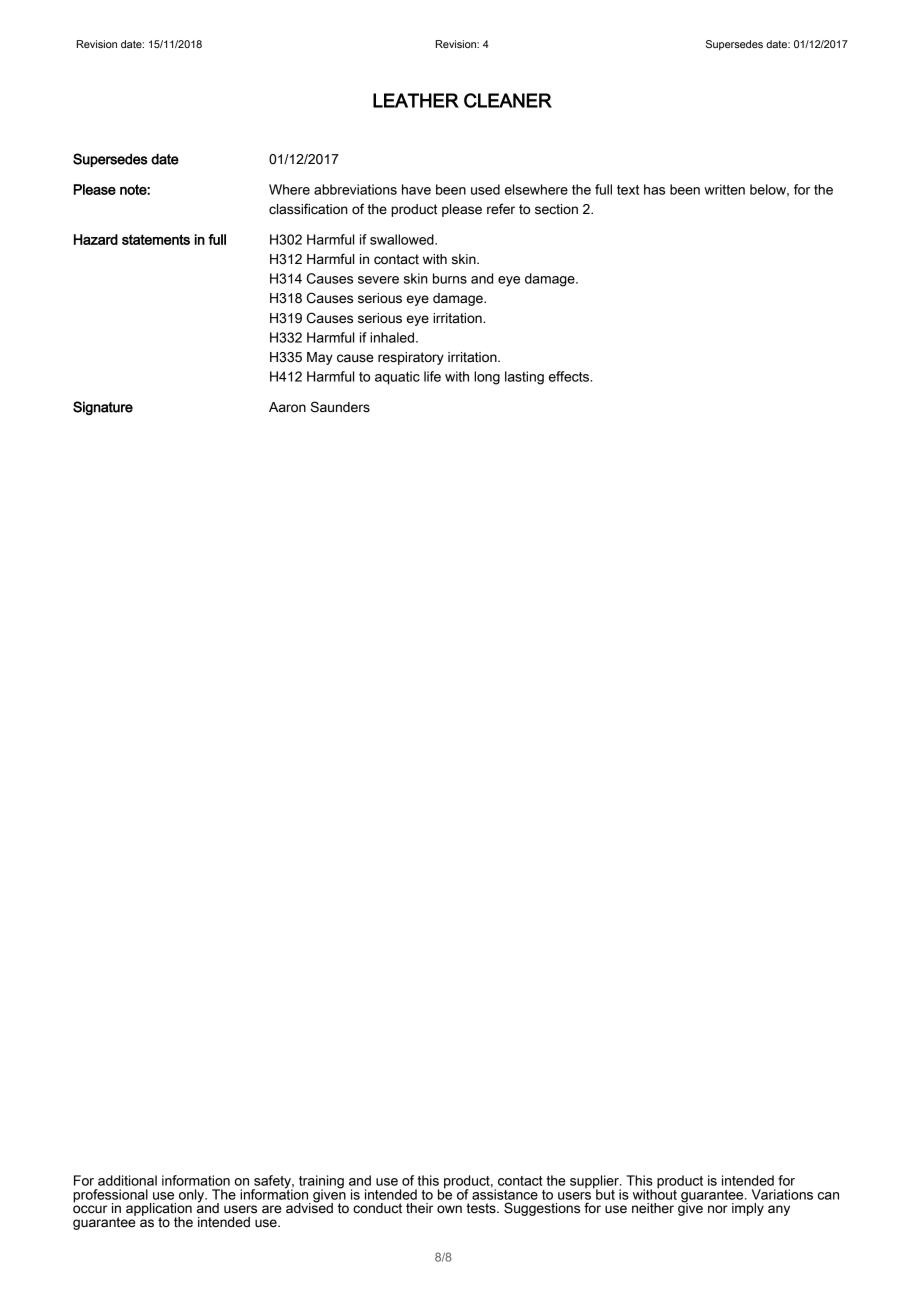  I want to click on Saunders, so click(340, 407).
